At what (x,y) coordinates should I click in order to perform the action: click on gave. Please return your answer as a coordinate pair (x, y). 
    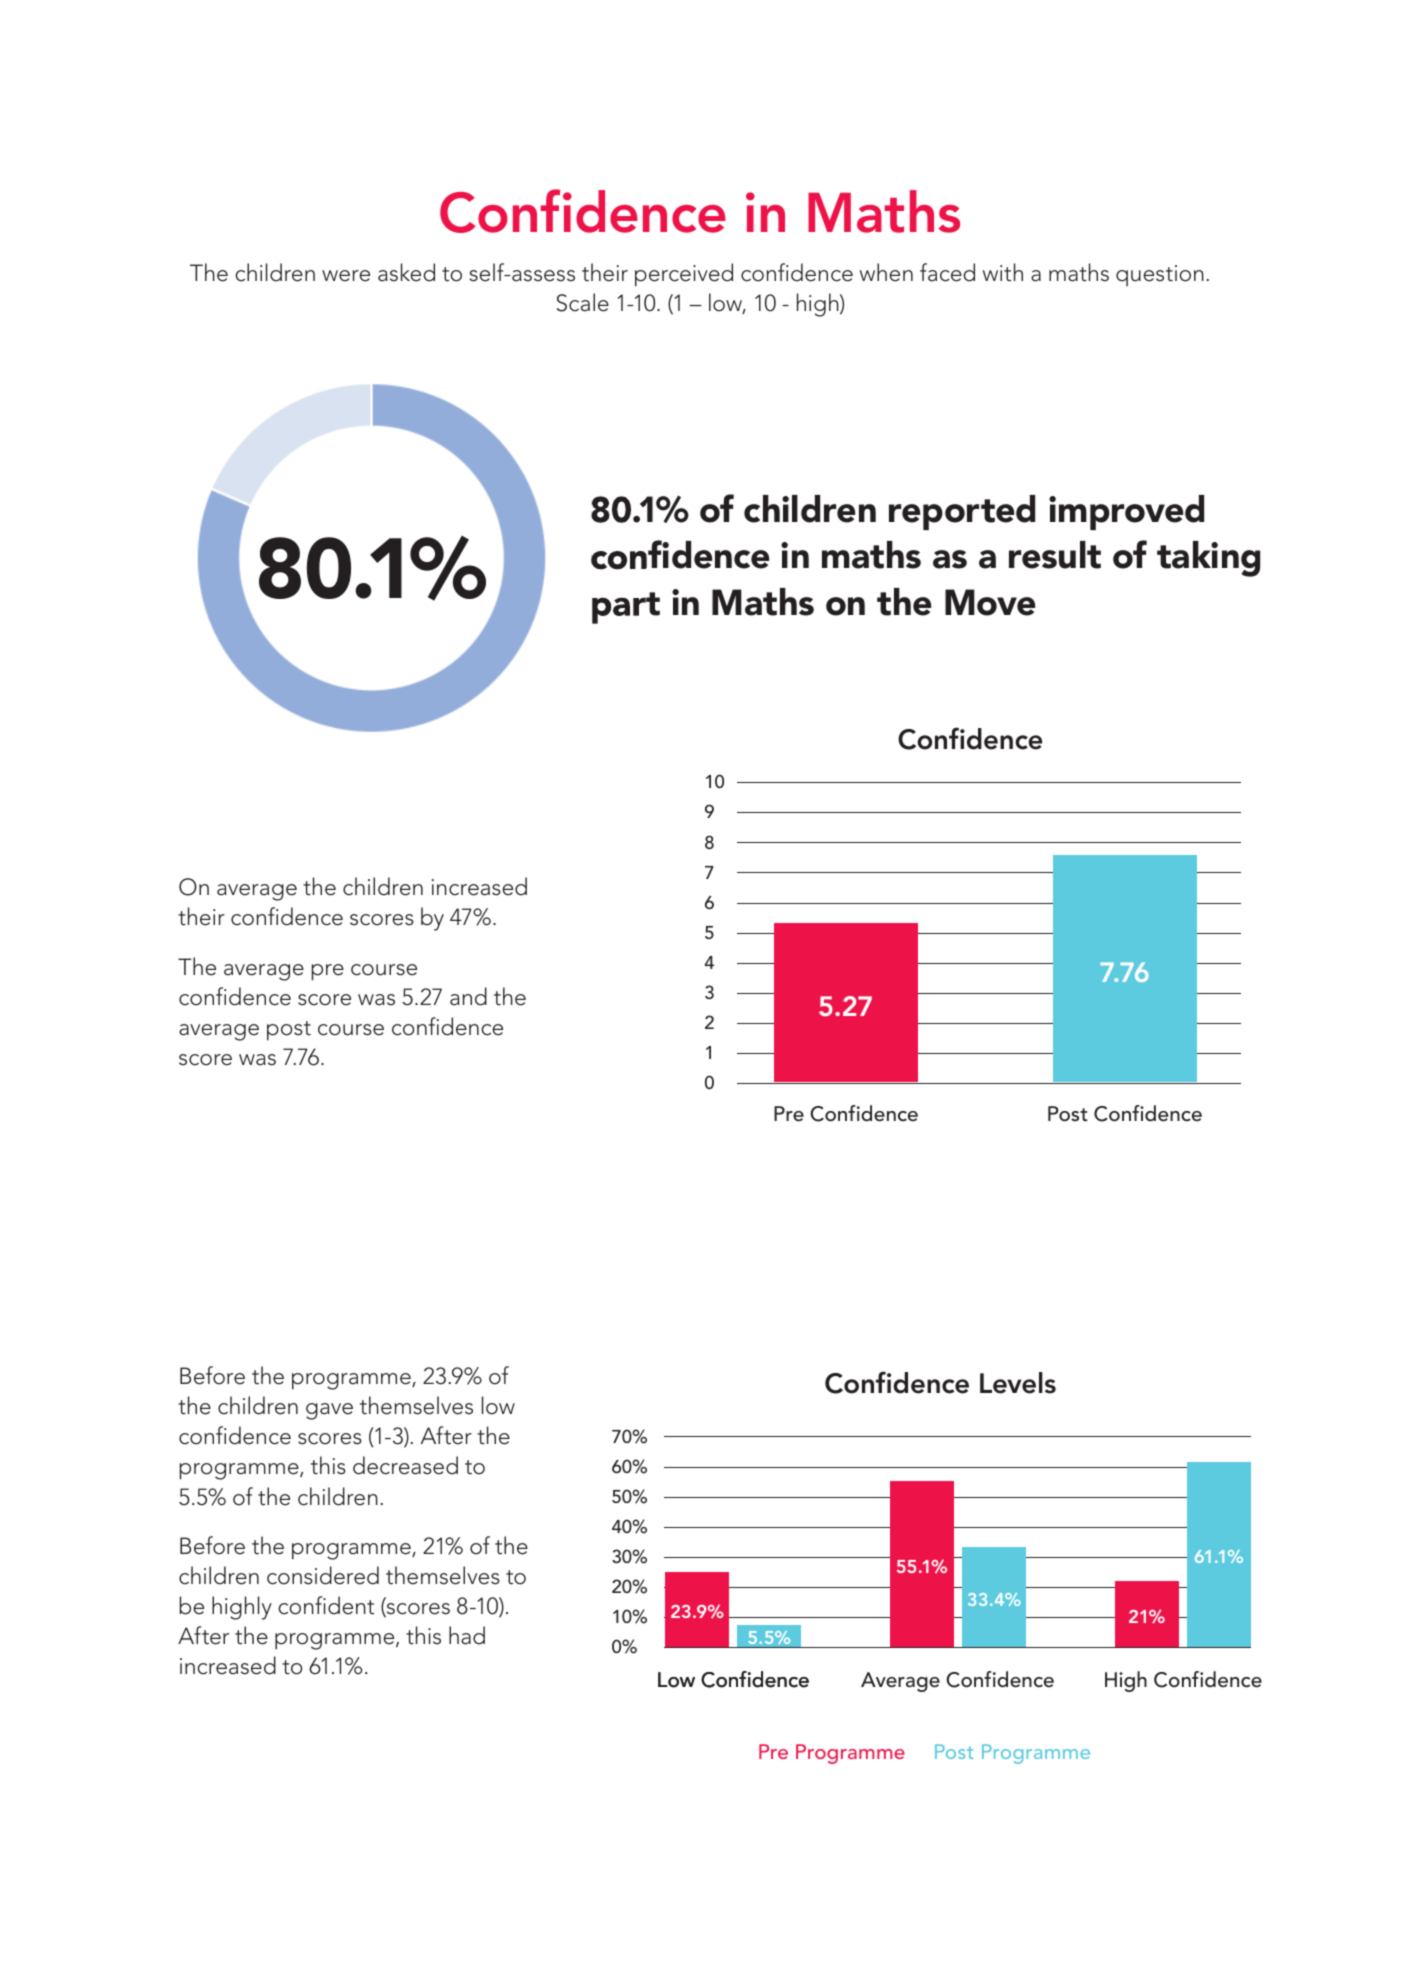
    Looking at the image, I should click on (329, 1411).
